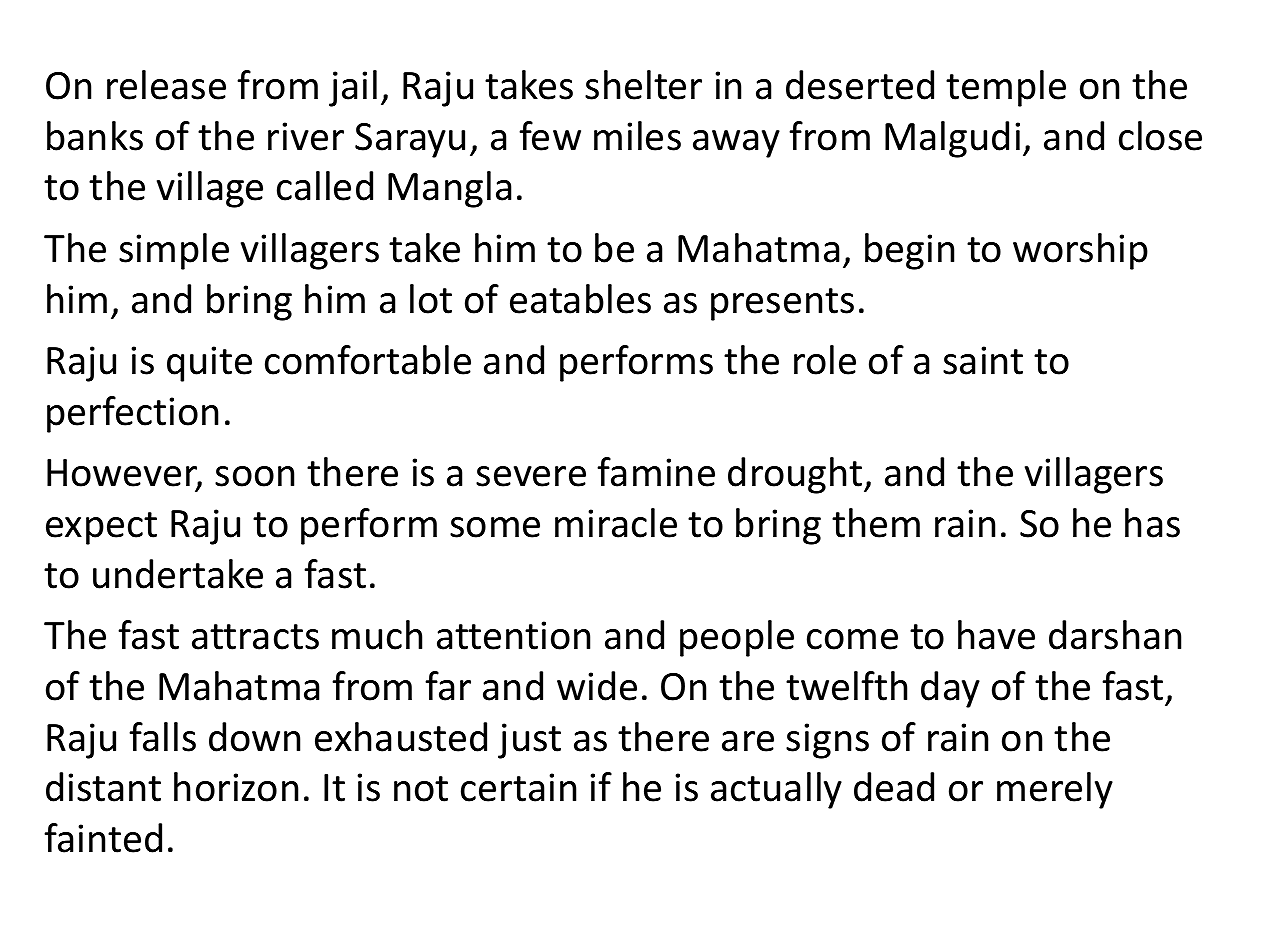  Describe the element at coordinates (1152, 523) in the page. I see `has` at that location.
